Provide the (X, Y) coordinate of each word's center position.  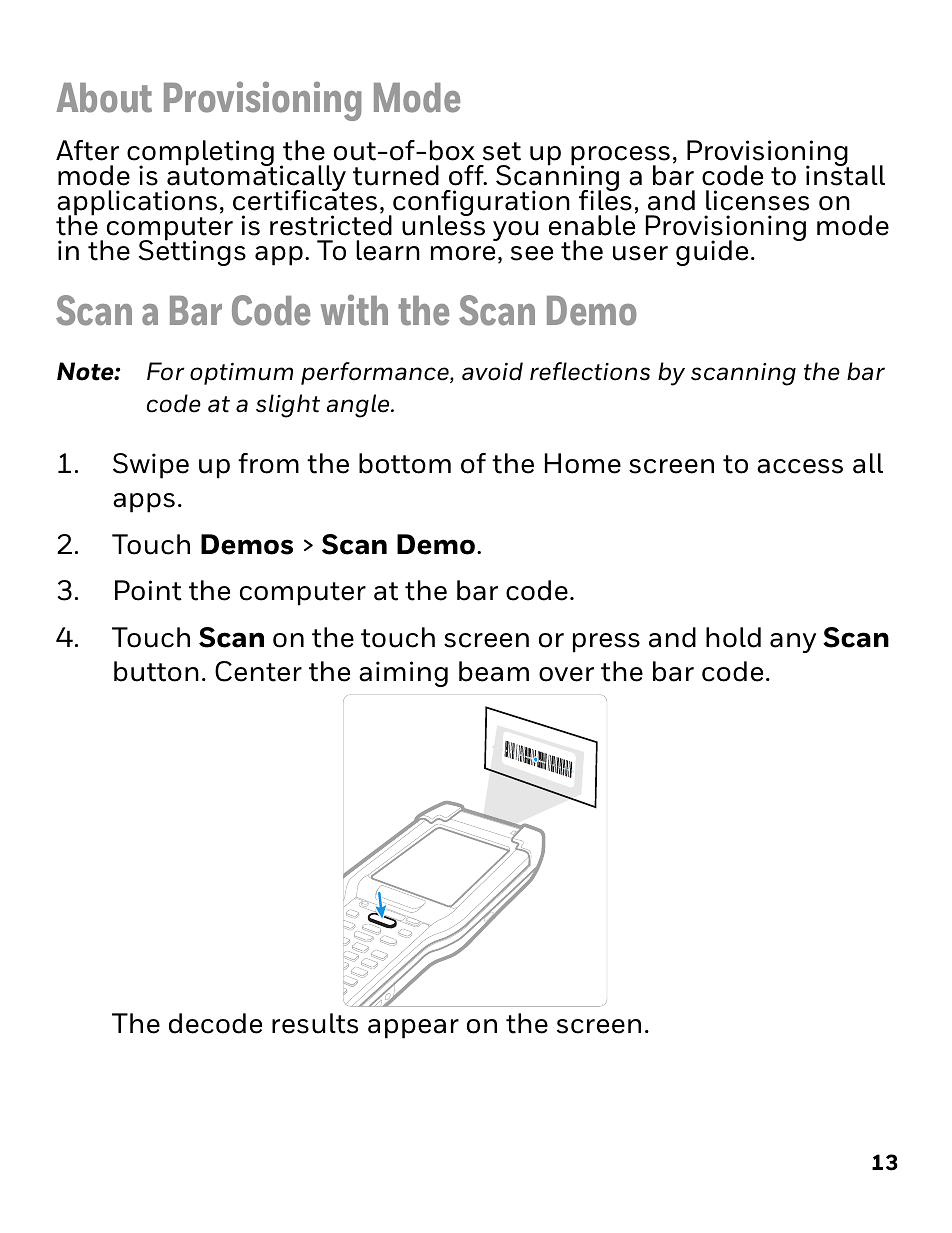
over (566, 674)
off (467, 175)
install (845, 174)
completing (200, 154)
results (315, 1023)
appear (413, 1029)
